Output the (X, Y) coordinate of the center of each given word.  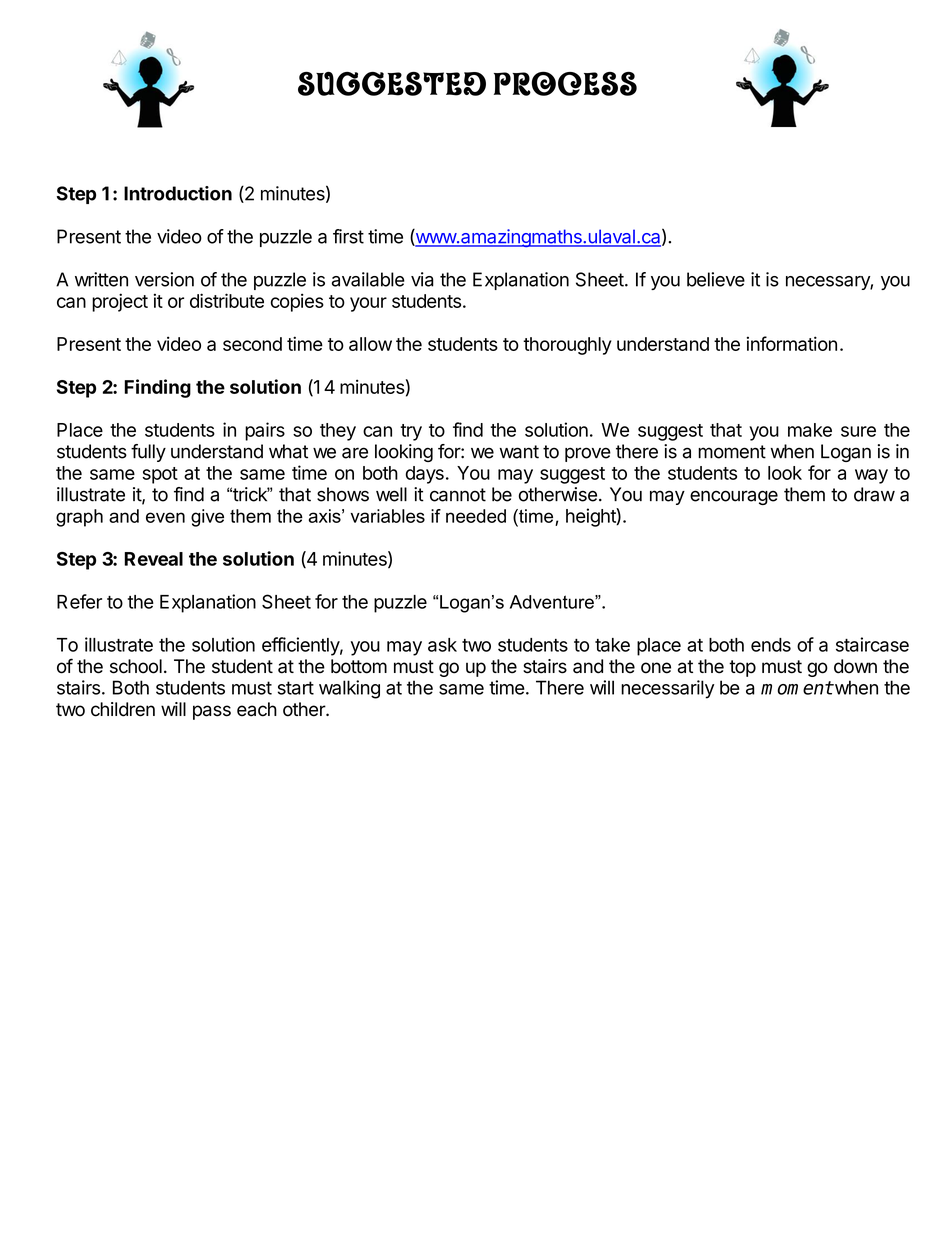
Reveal (153, 559)
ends (771, 645)
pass (212, 712)
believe (716, 279)
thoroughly (567, 346)
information (792, 343)
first (348, 236)
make (810, 430)
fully (148, 453)
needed (476, 516)
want (519, 452)
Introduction (178, 193)
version (164, 279)
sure (858, 431)
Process (565, 83)
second (252, 344)
